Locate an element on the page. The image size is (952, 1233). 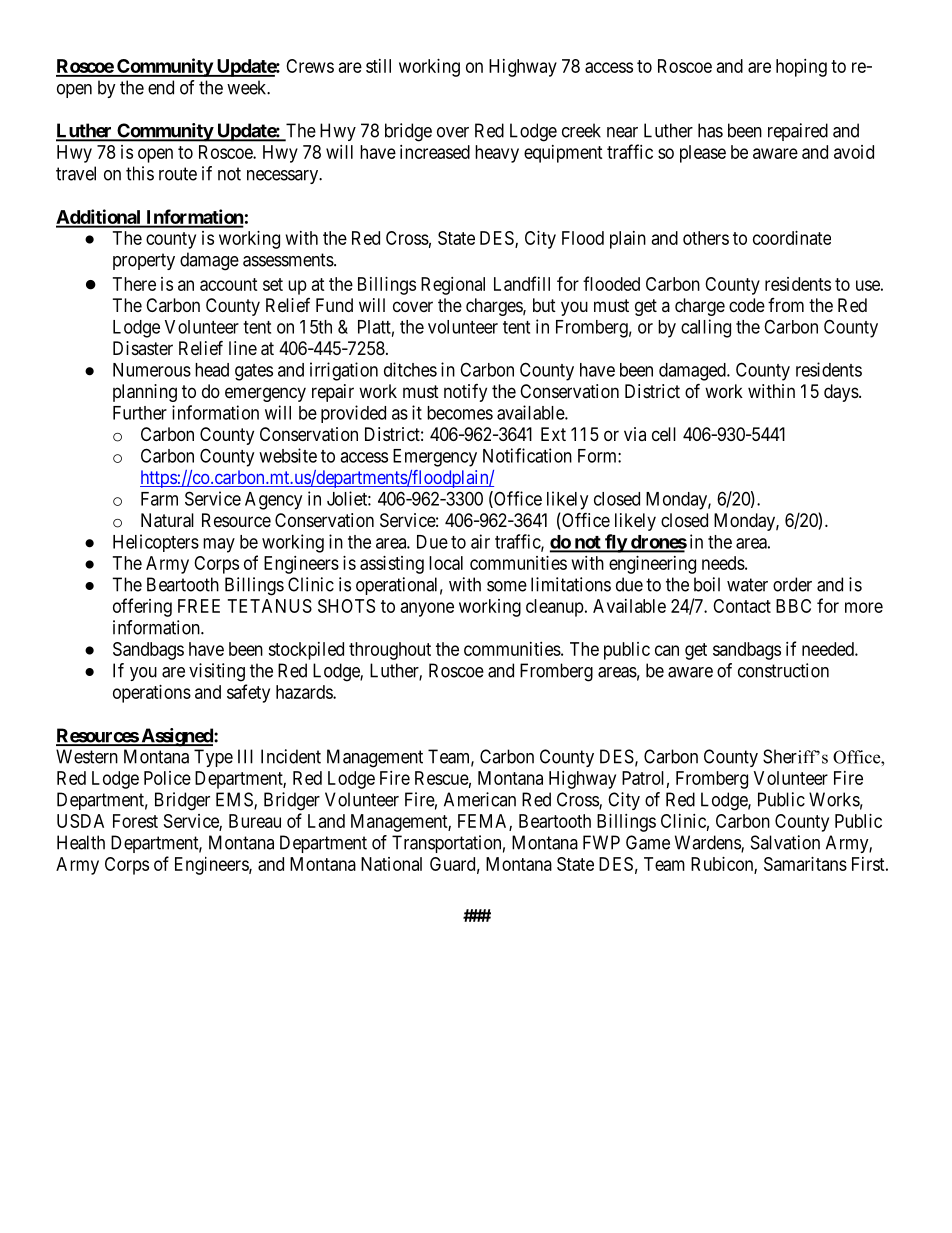
throughout is located at coordinates (390, 651).
